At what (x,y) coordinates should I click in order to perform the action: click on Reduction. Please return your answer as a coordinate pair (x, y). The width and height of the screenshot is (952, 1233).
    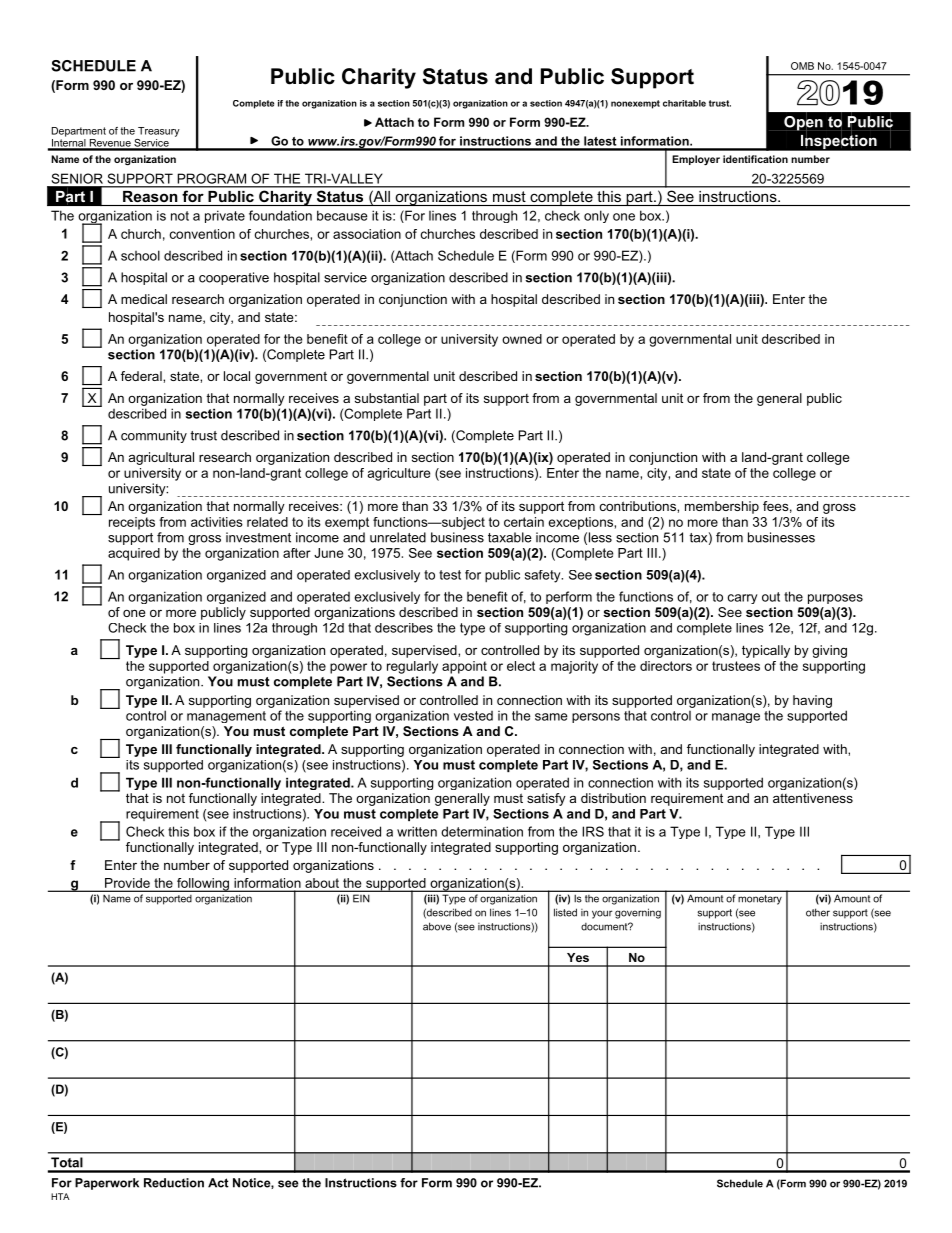
    Looking at the image, I should click on (174, 1183).
